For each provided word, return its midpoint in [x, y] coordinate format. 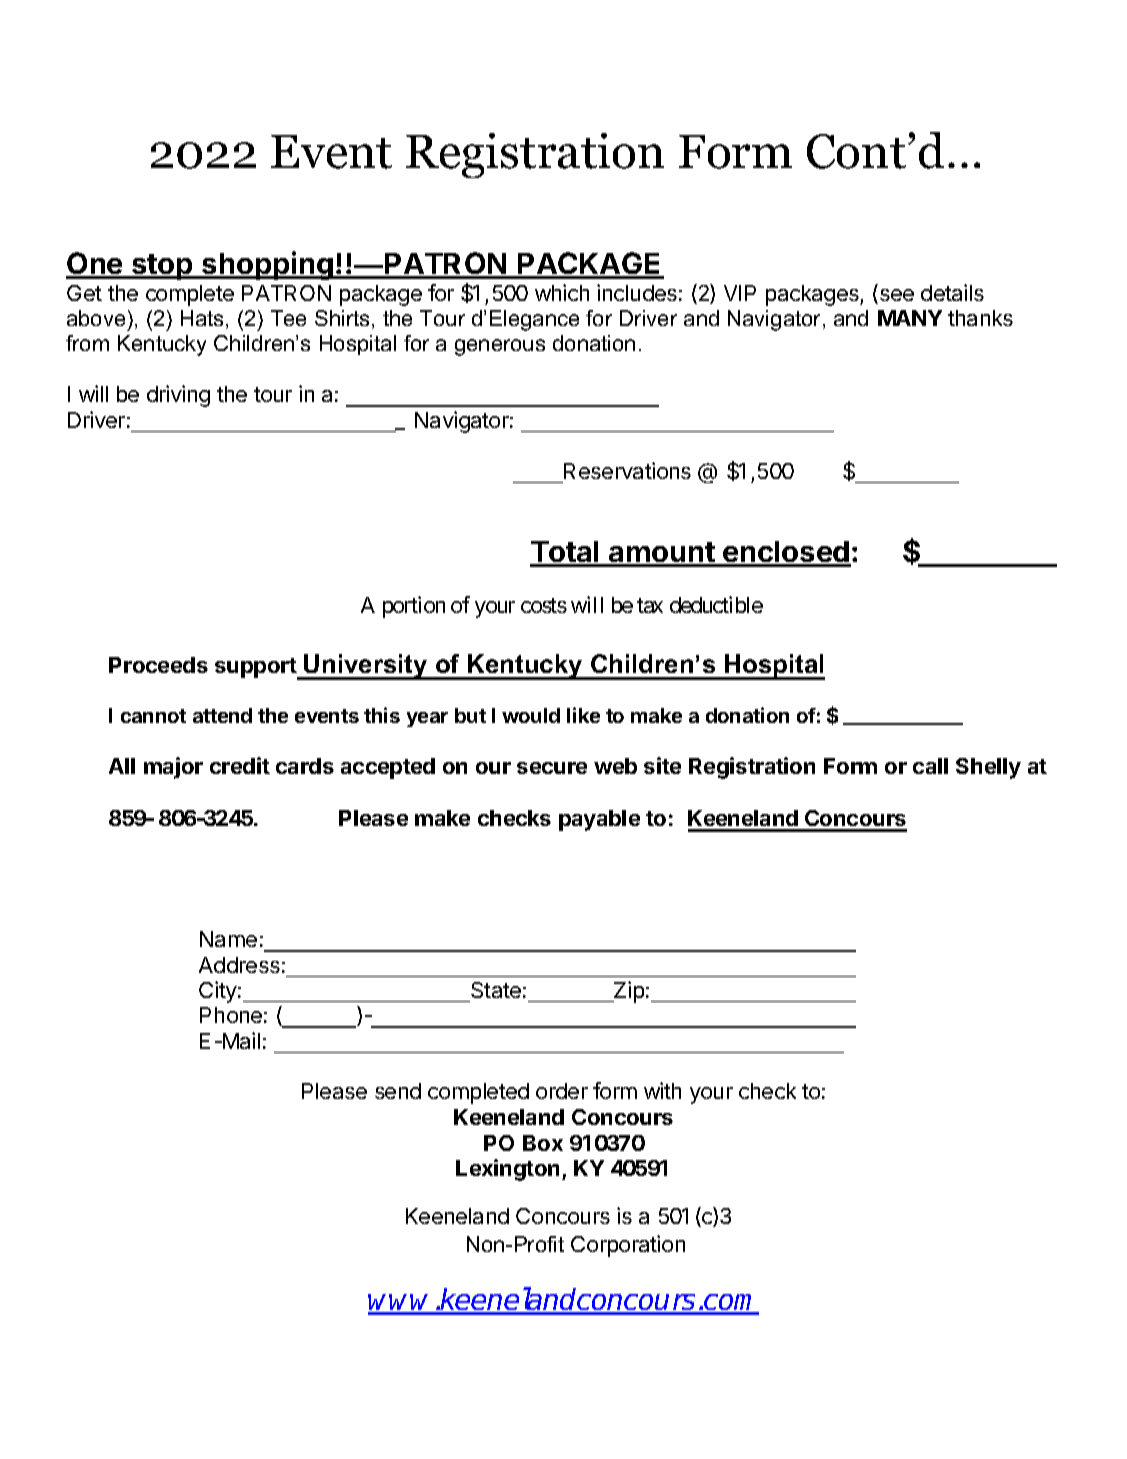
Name [228, 939]
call [930, 766]
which [562, 292]
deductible [716, 604]
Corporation [628, 1246]
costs [544, 606]
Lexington [507, 1170]
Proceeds [158, 665]
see [895, 296]
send [398, 1091]
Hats [202, 318]
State [496, 990]
